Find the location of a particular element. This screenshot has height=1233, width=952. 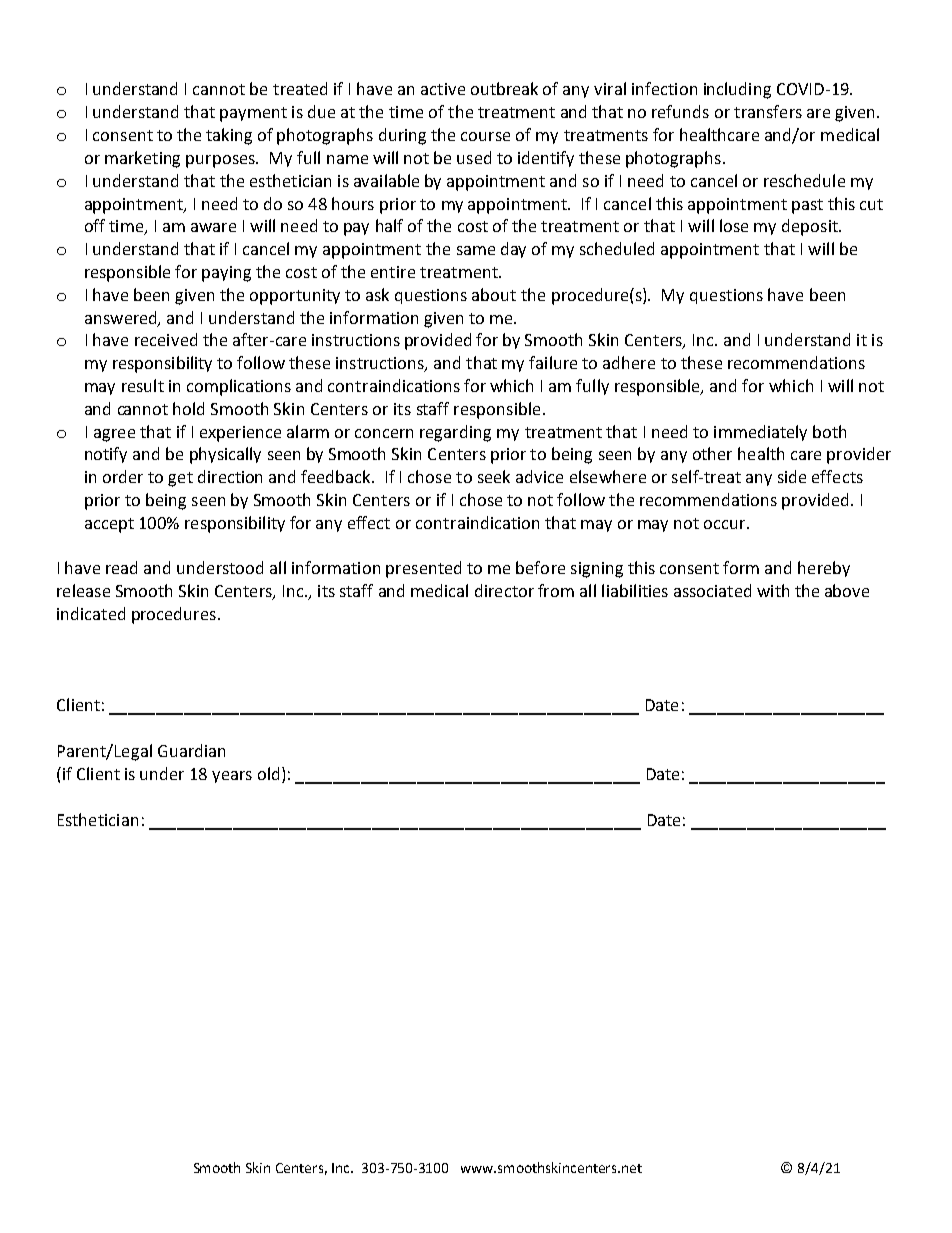

Guardian is located at coordinates (191, 750).
